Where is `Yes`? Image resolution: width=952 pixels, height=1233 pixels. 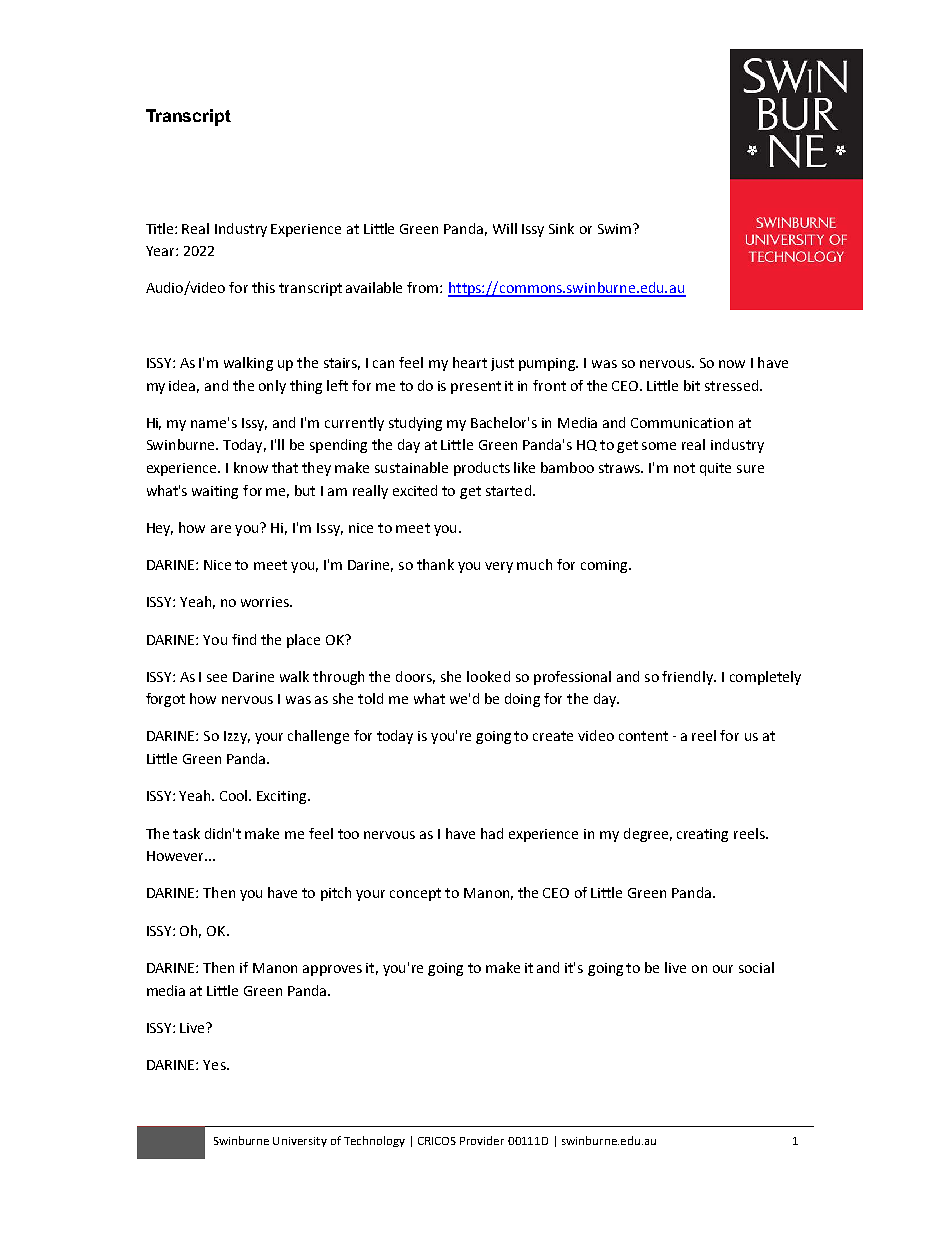 Yes is located at coordinates (215, 1065).
